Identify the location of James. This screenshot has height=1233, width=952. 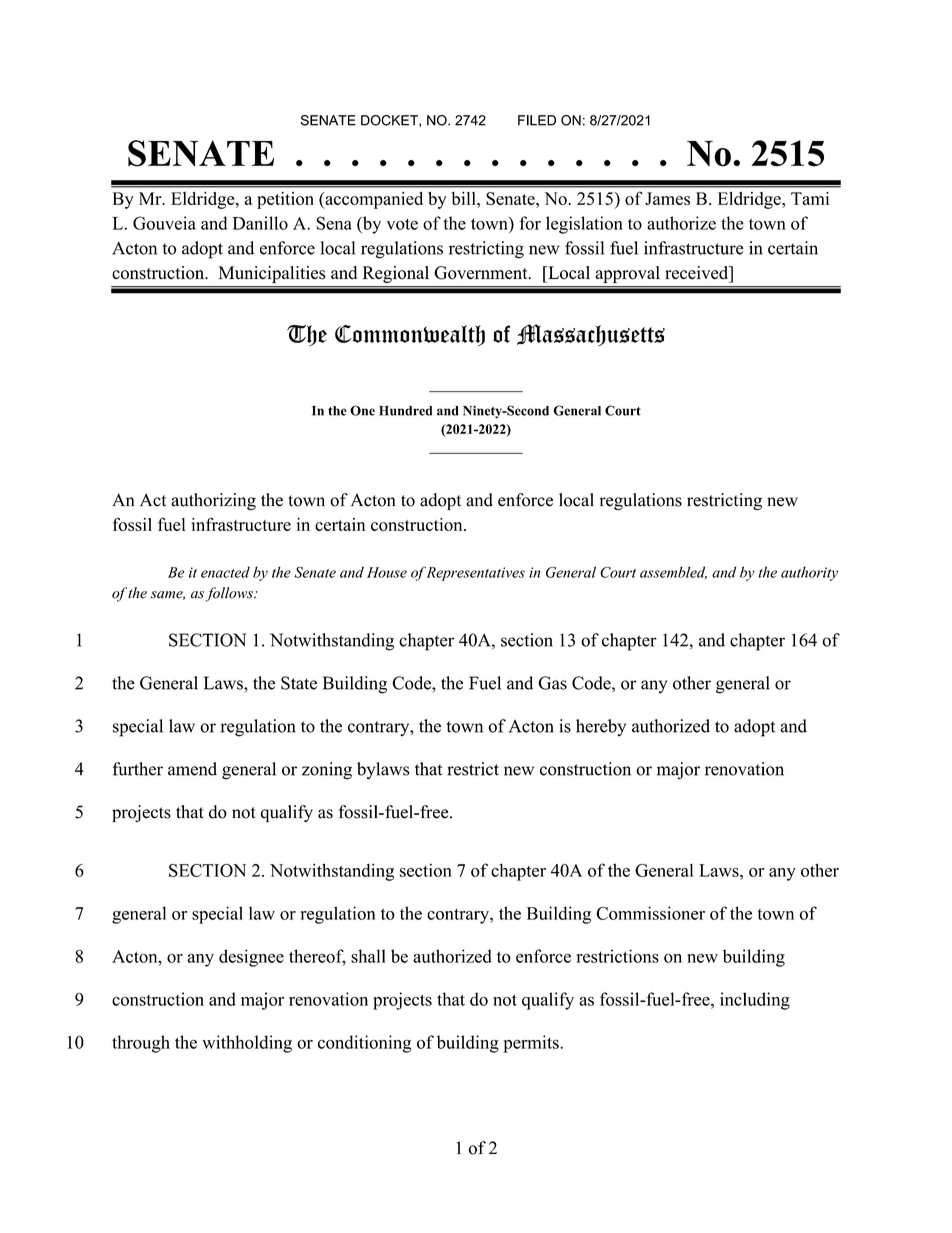
(667, 198).
